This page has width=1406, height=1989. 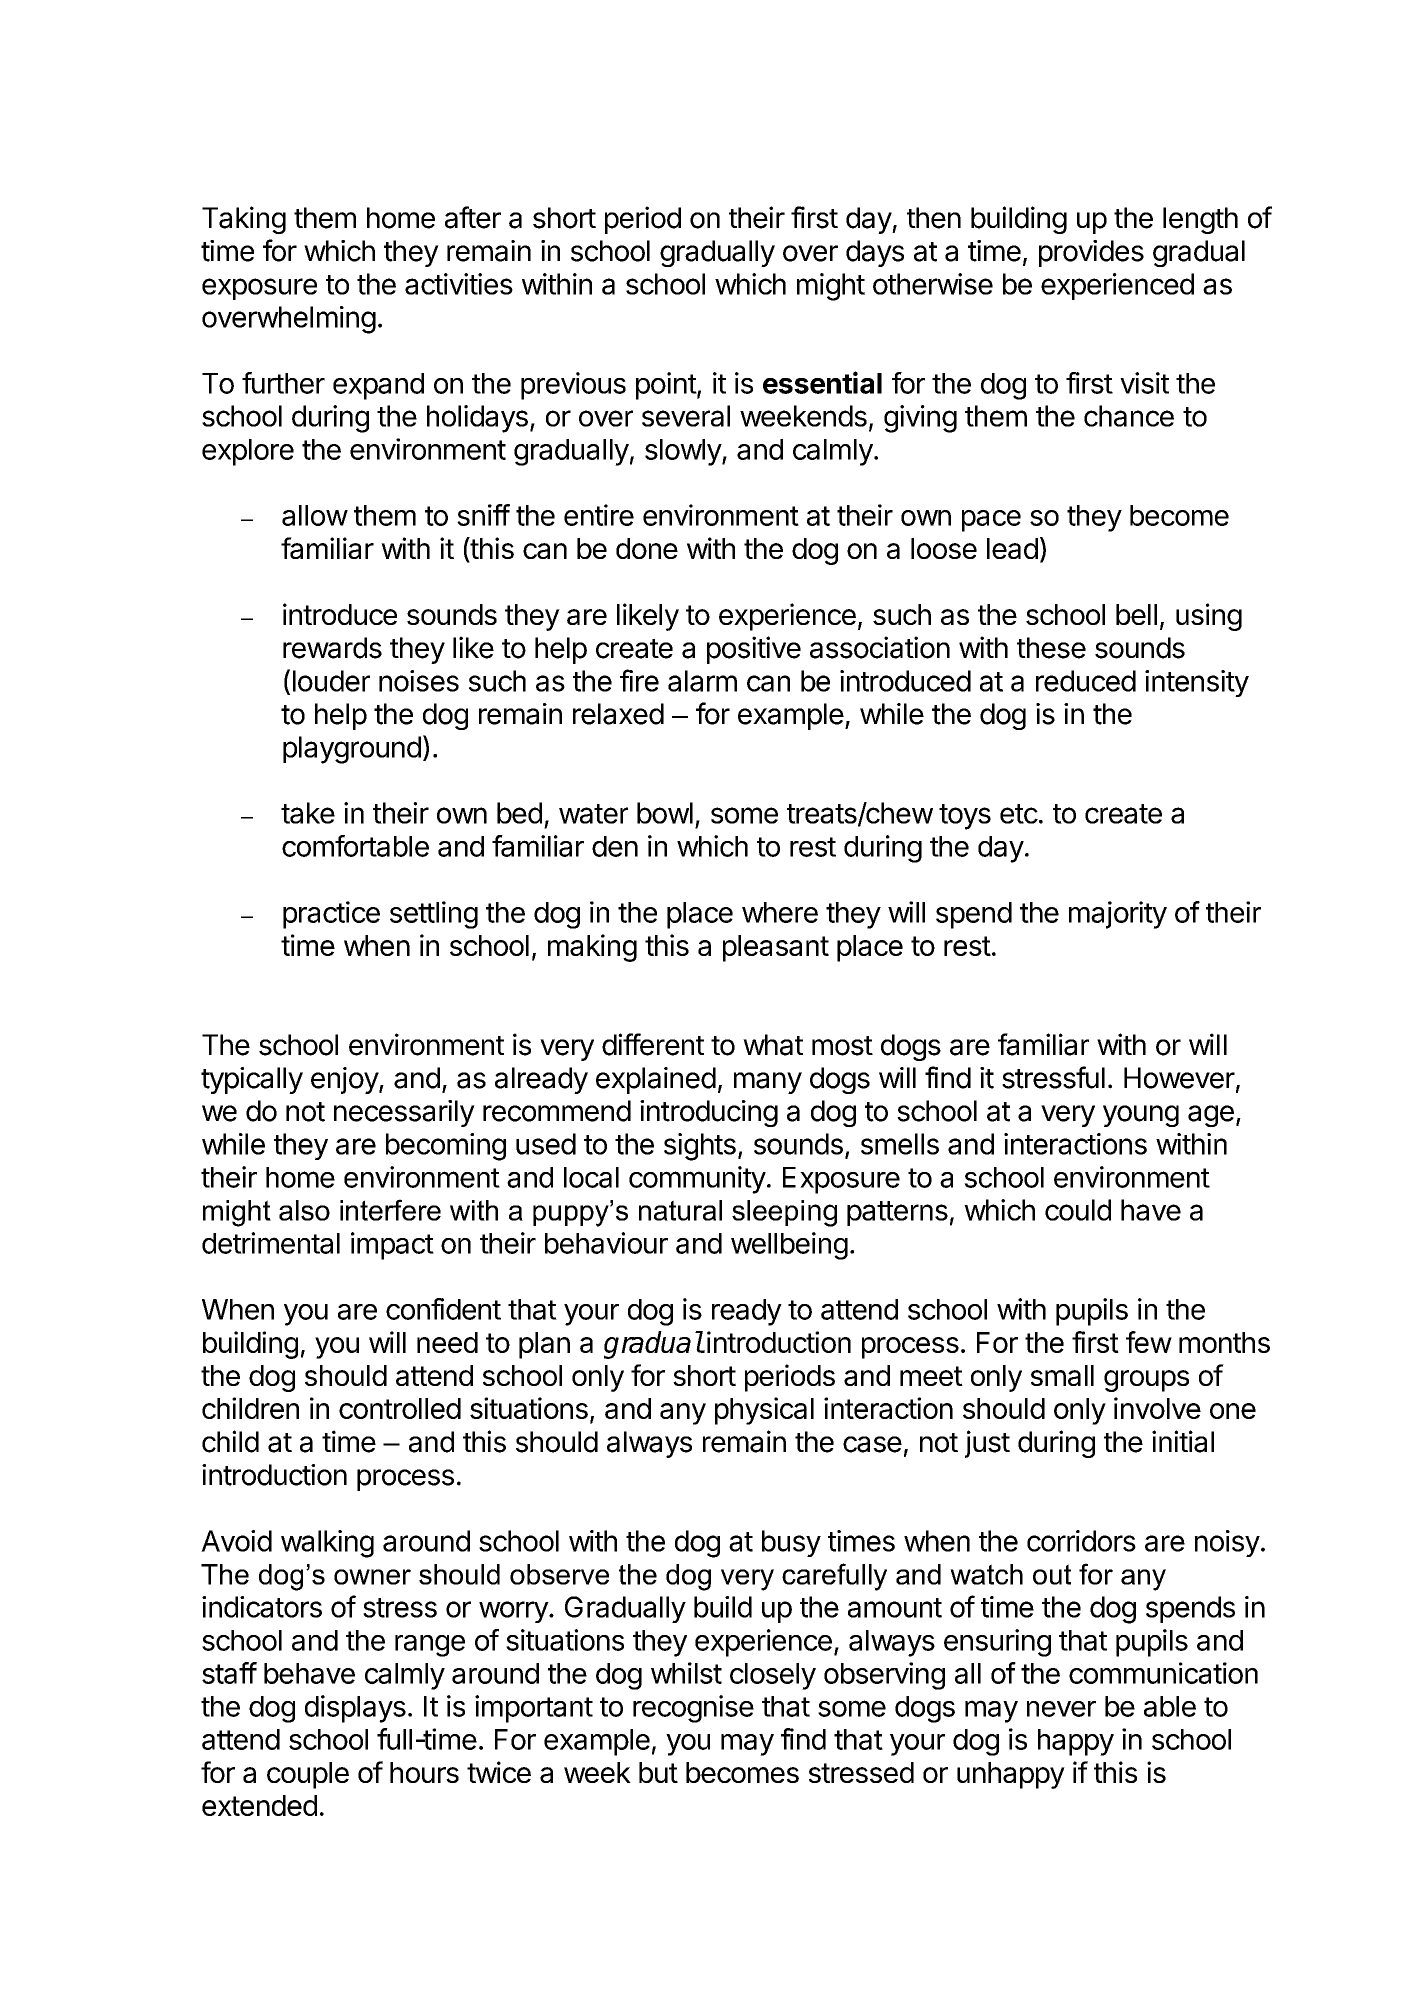 What do you see at coordinates (665, 813) in the page?
I see `bowl` at bounding box center [665, 813].
